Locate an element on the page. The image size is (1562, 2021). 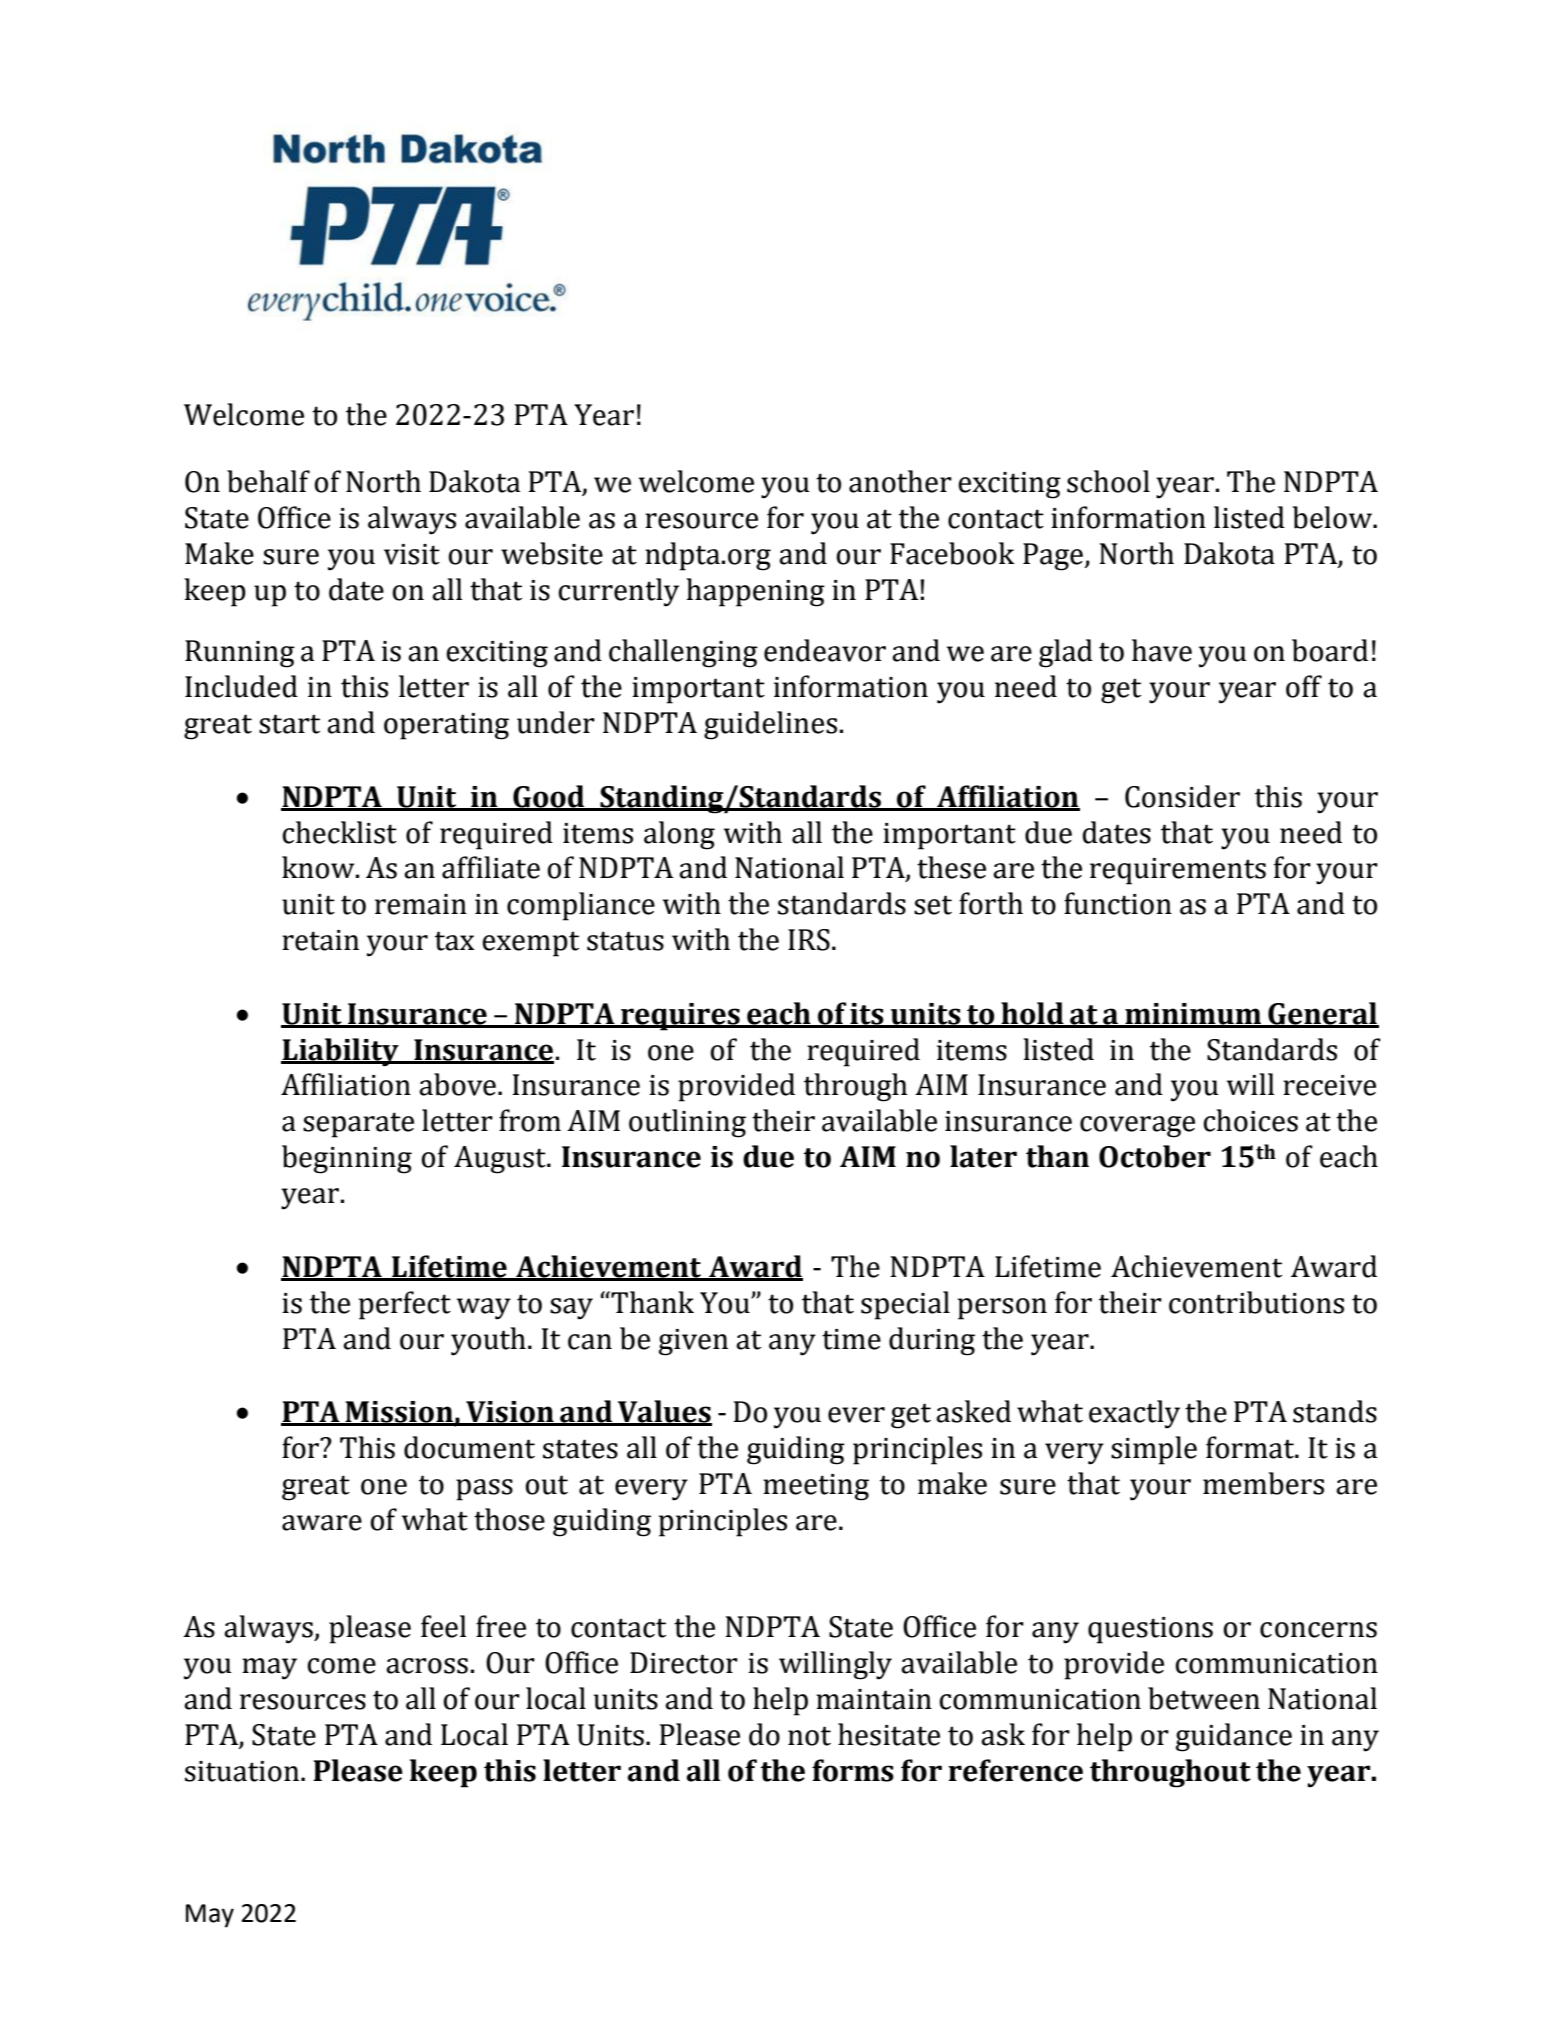
meeting is located at coordinates (816, 1487).
